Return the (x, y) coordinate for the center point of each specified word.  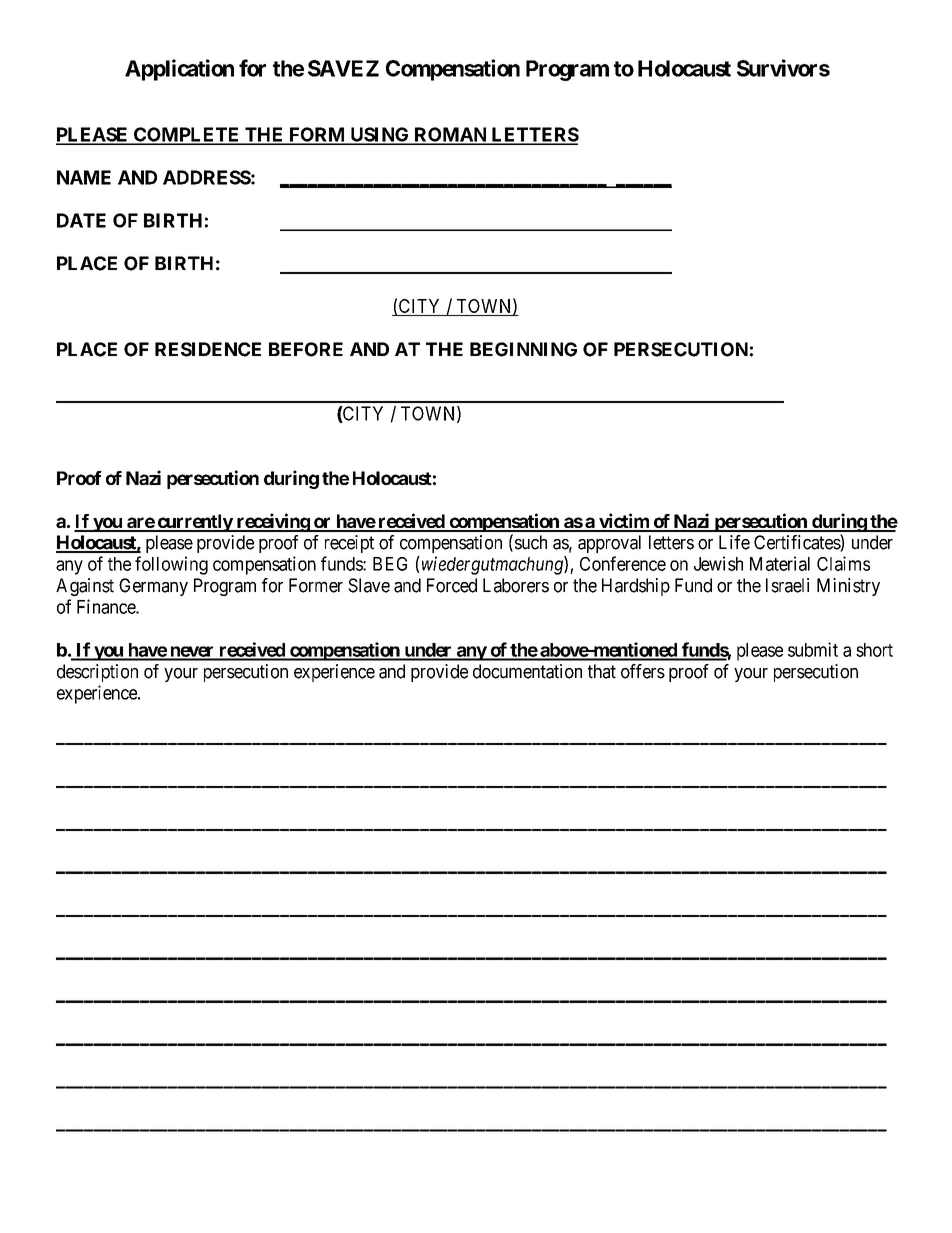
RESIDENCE (208, 349)
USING (379, 135)
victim (624, 522)
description (97, 673)
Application (179, 70)
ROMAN (450, 135)
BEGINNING (523, 349)
